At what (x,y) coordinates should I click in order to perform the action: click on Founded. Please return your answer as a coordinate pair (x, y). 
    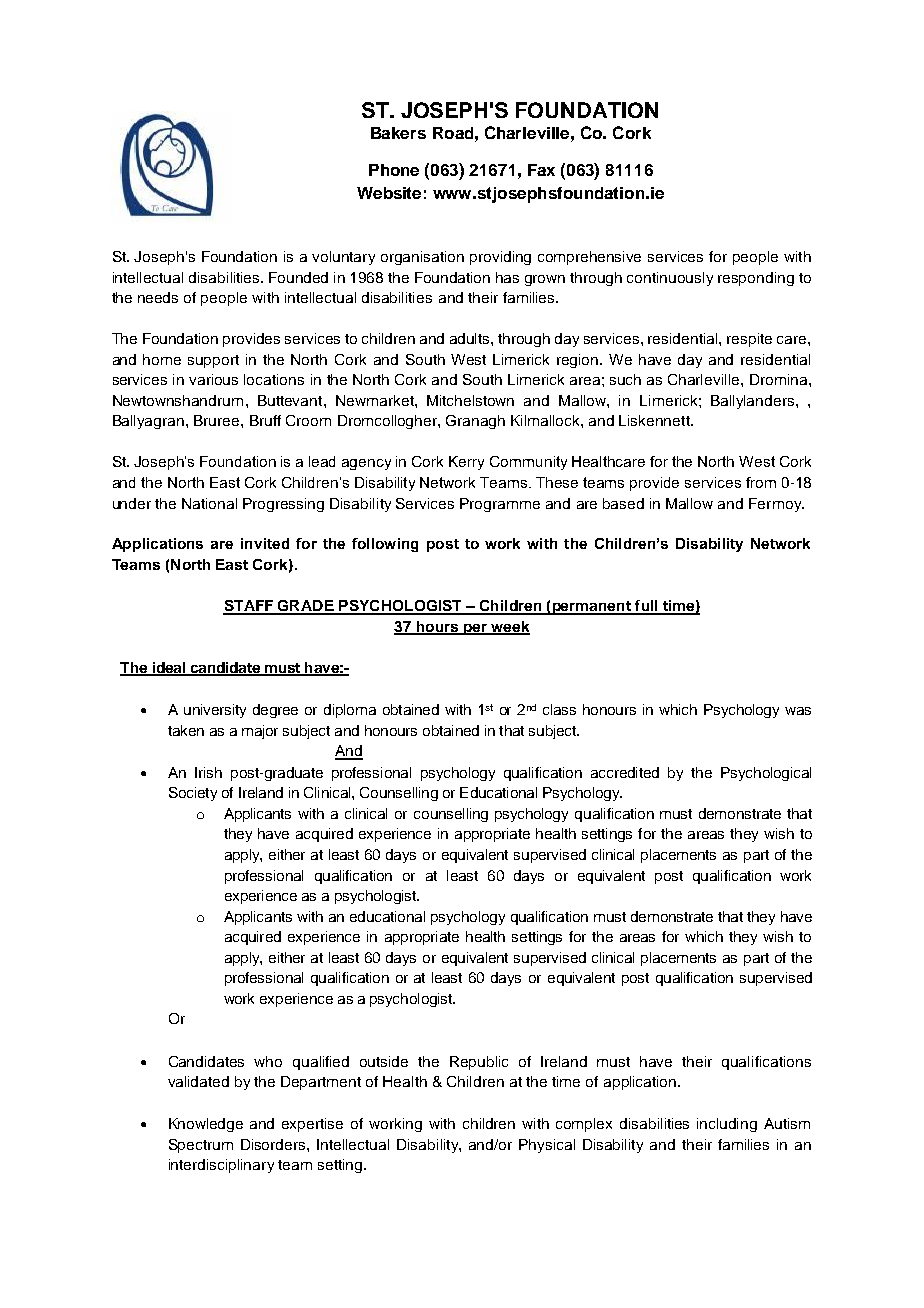
    Looking at the image, I should click on (298, 277).
